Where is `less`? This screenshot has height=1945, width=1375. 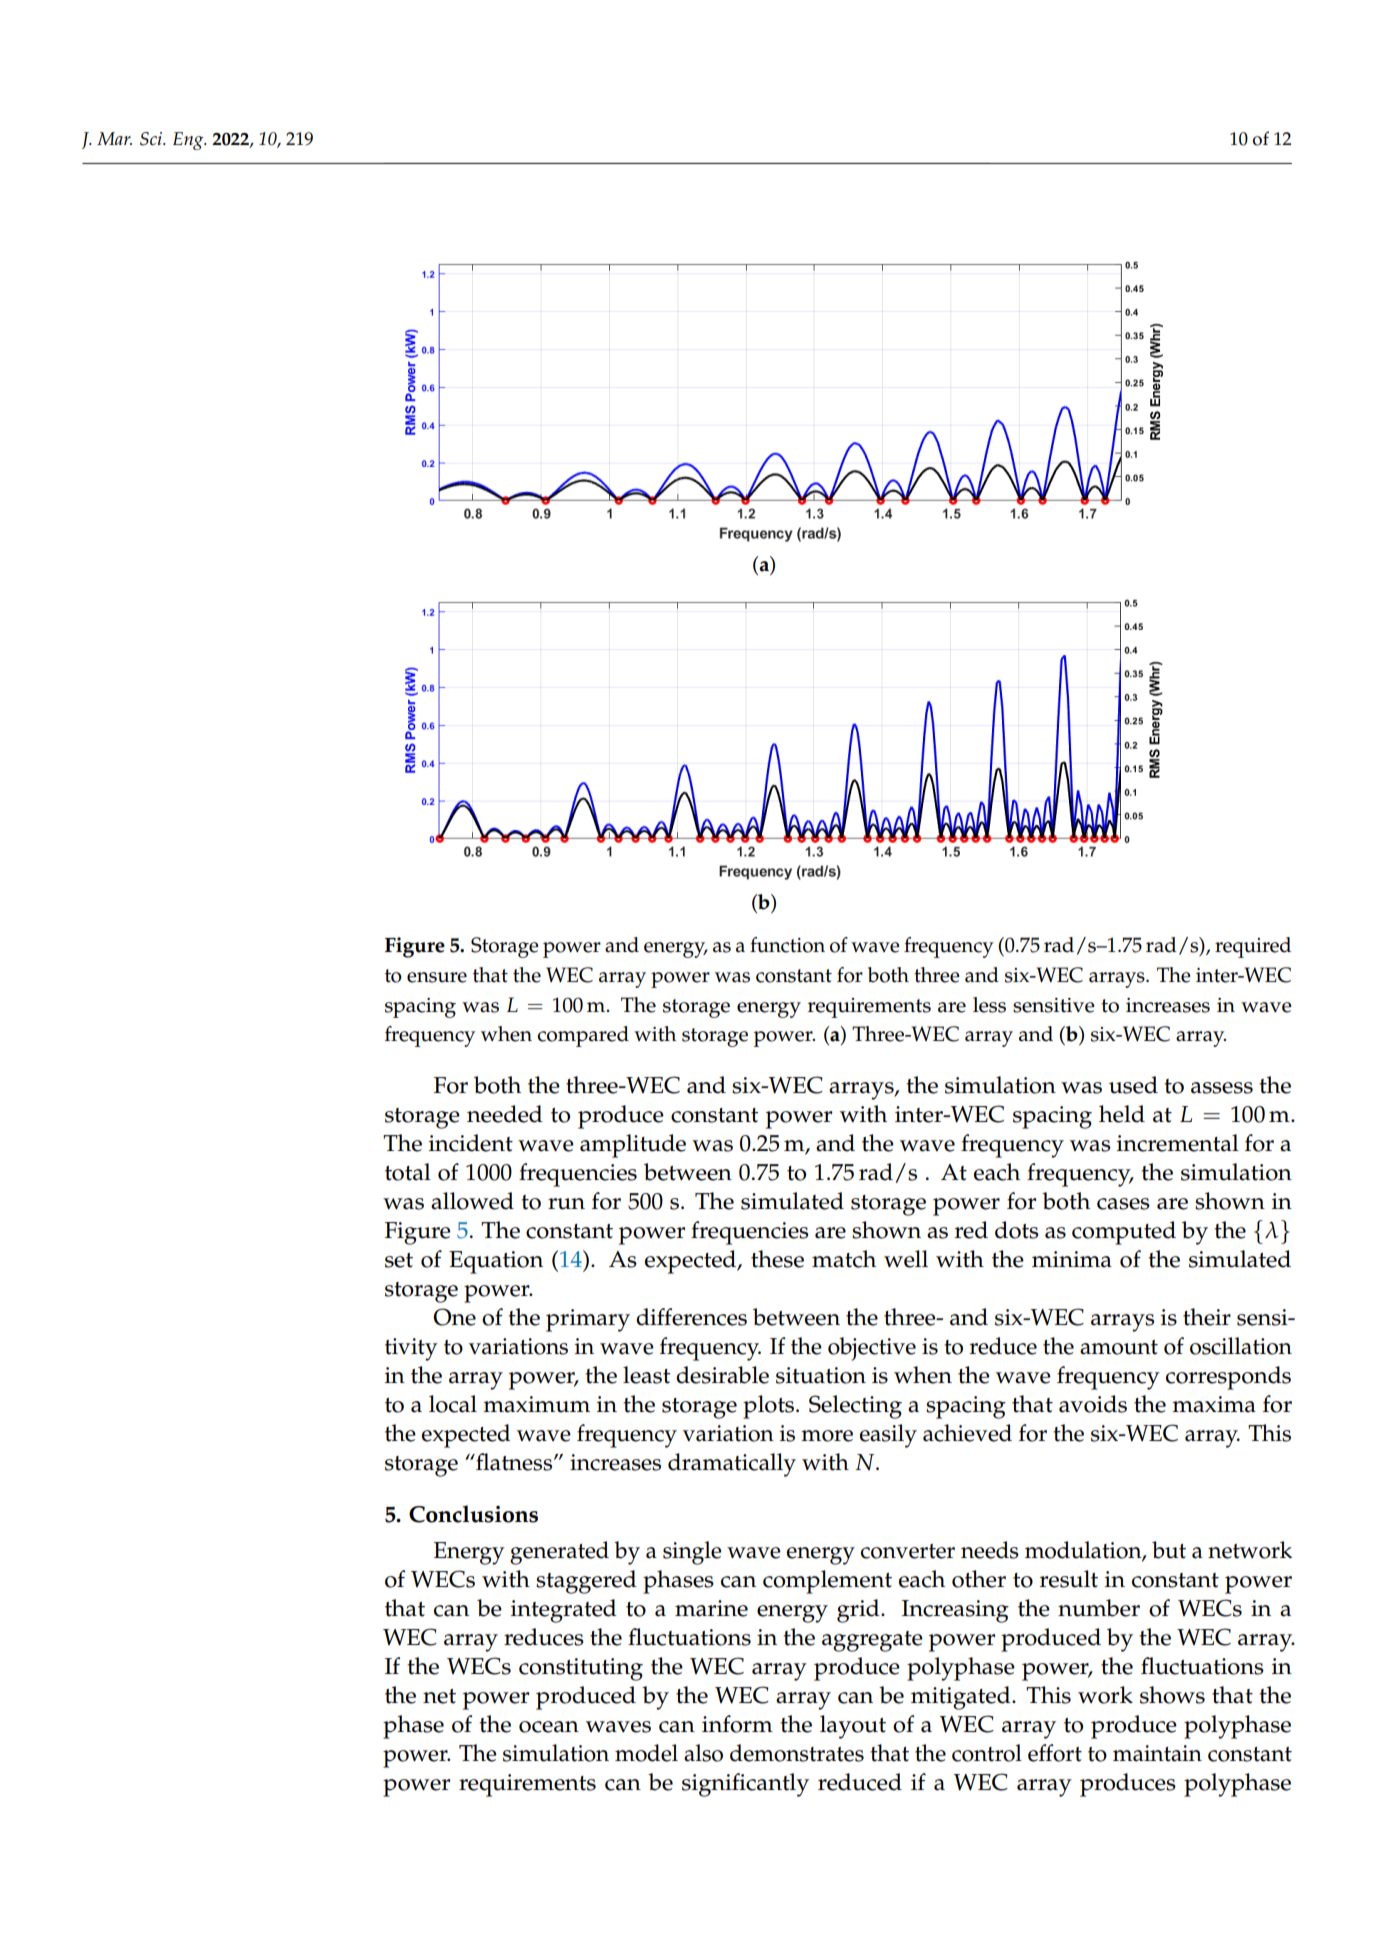
less is located at coordinates (989, 1005).
